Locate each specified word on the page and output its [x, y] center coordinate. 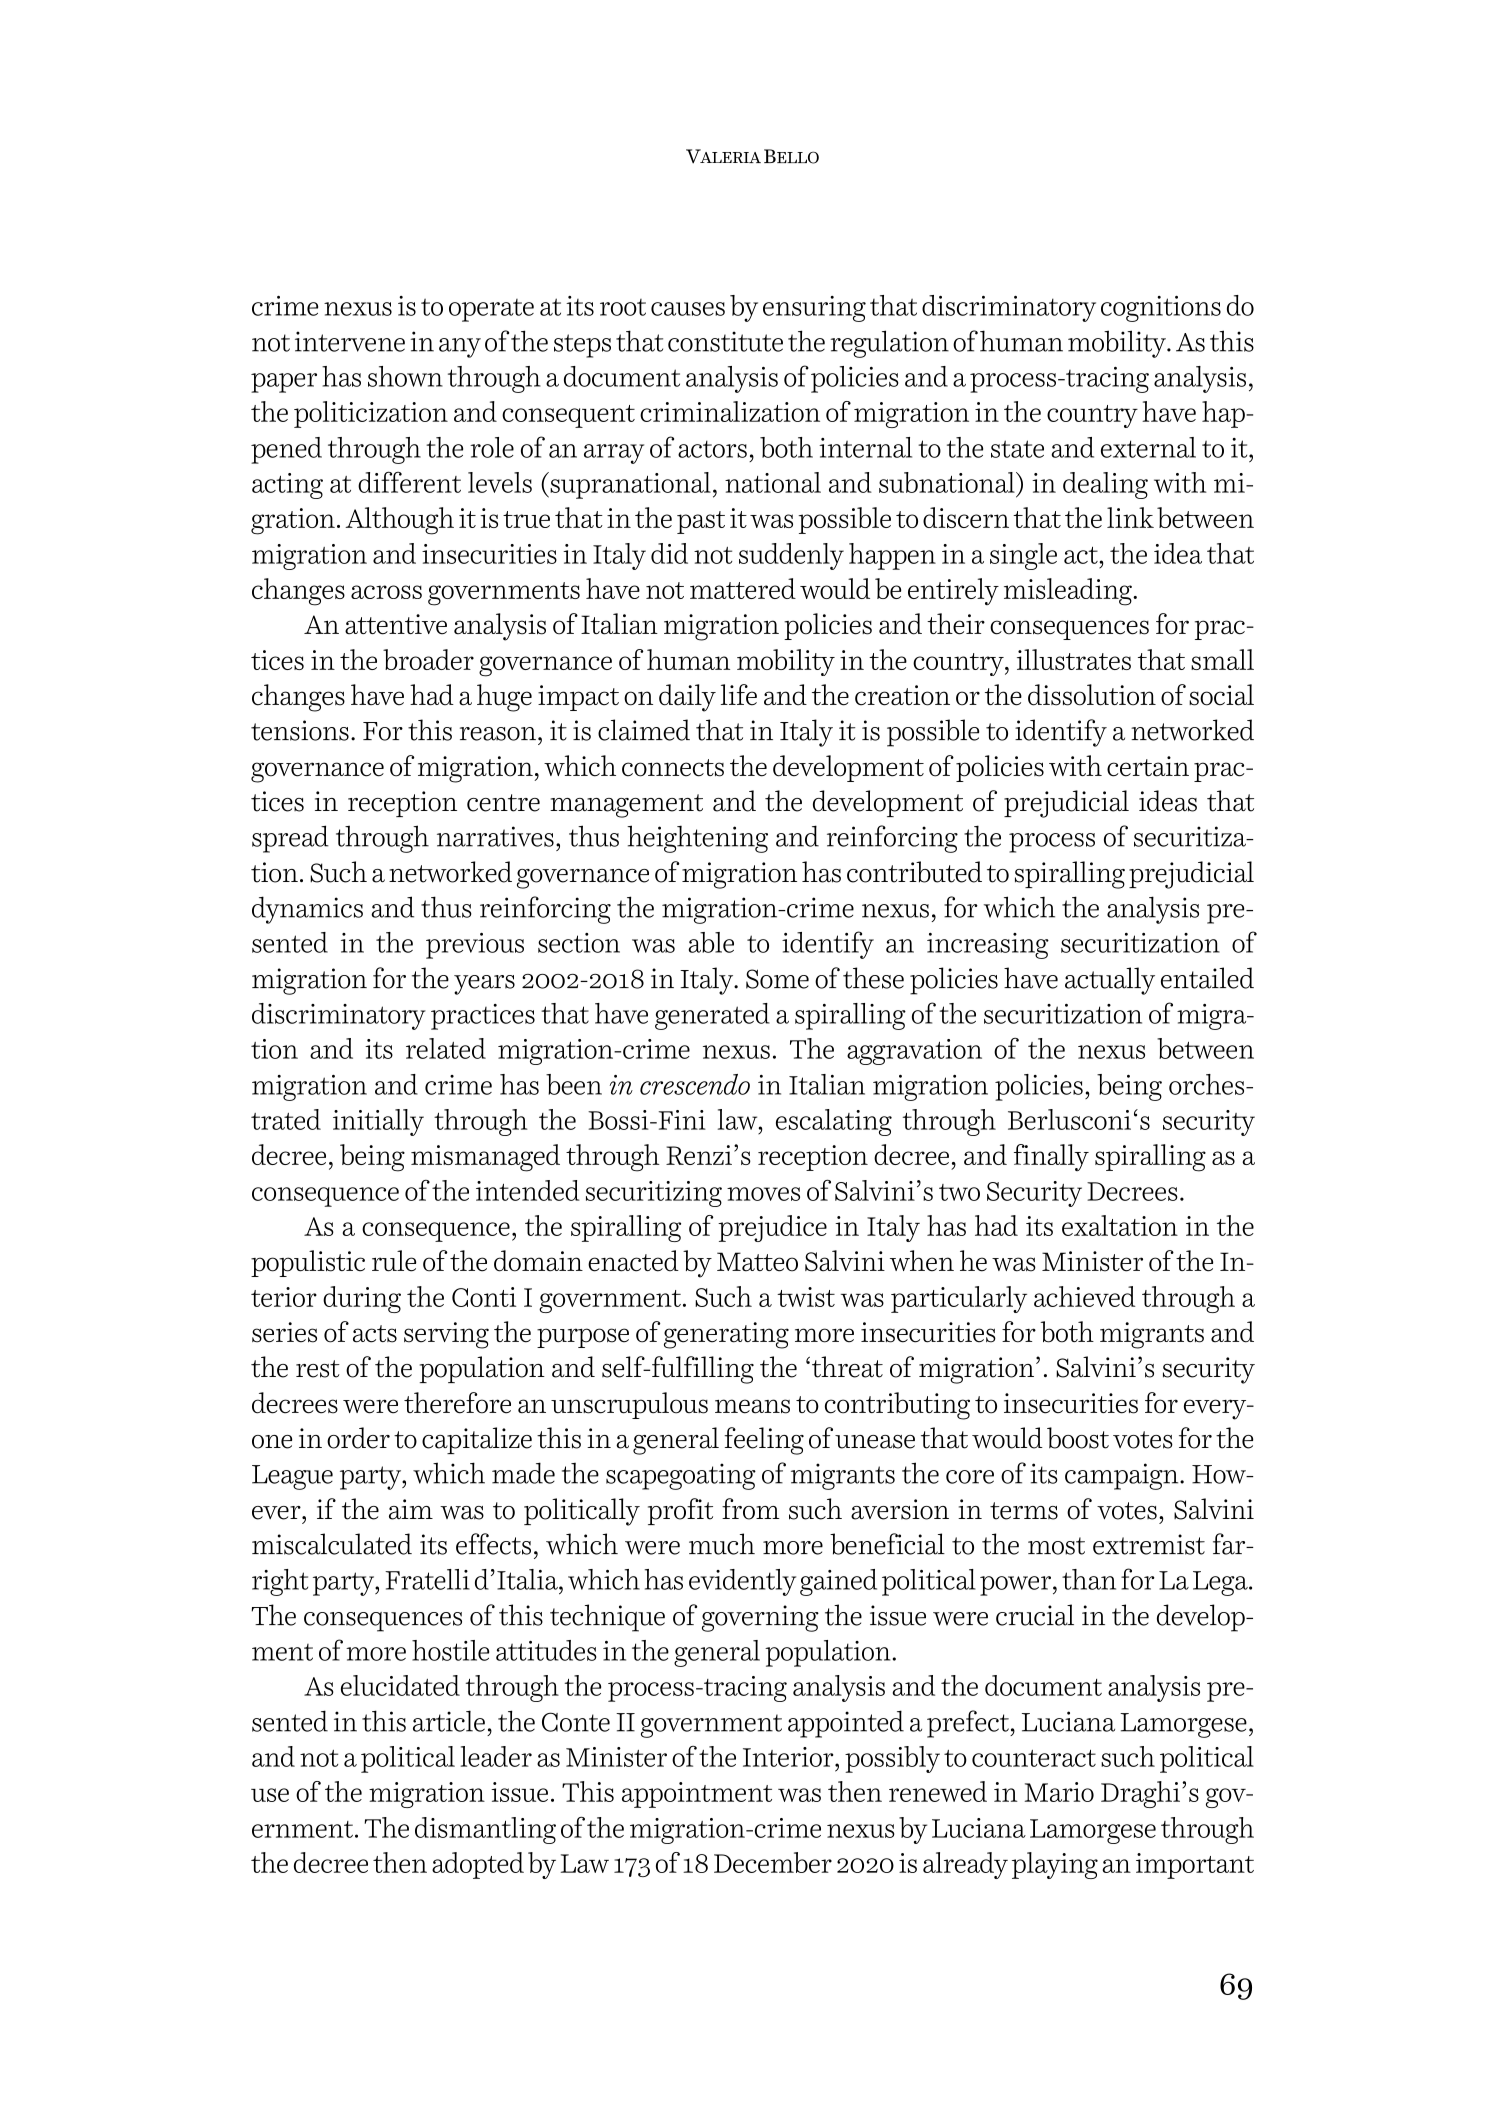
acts [375, 1334]
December [773, 1862]
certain [1148, 766]
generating [726, 1335]
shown [405, 376]
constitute [725, 341]
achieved [1084, 1296]
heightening [697, 839]
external [1148, 447]
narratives [495, 836]
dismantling [485, 1830]
